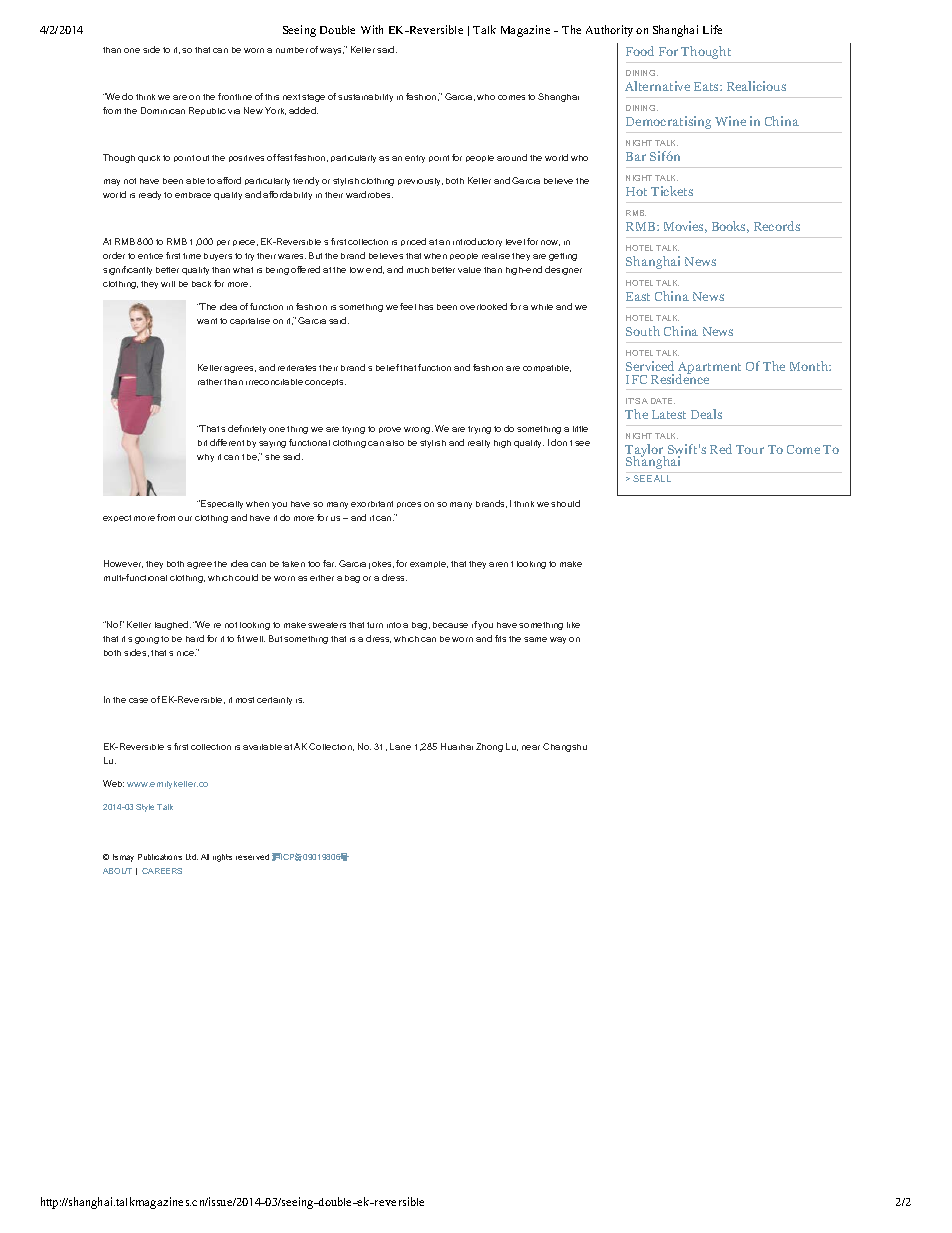 The height and width of the screenshot is (1233, 952). What do you see at coordinates (645, 451) in the screenshot?
I see `Taylor` at bounding box center [645, 451].
